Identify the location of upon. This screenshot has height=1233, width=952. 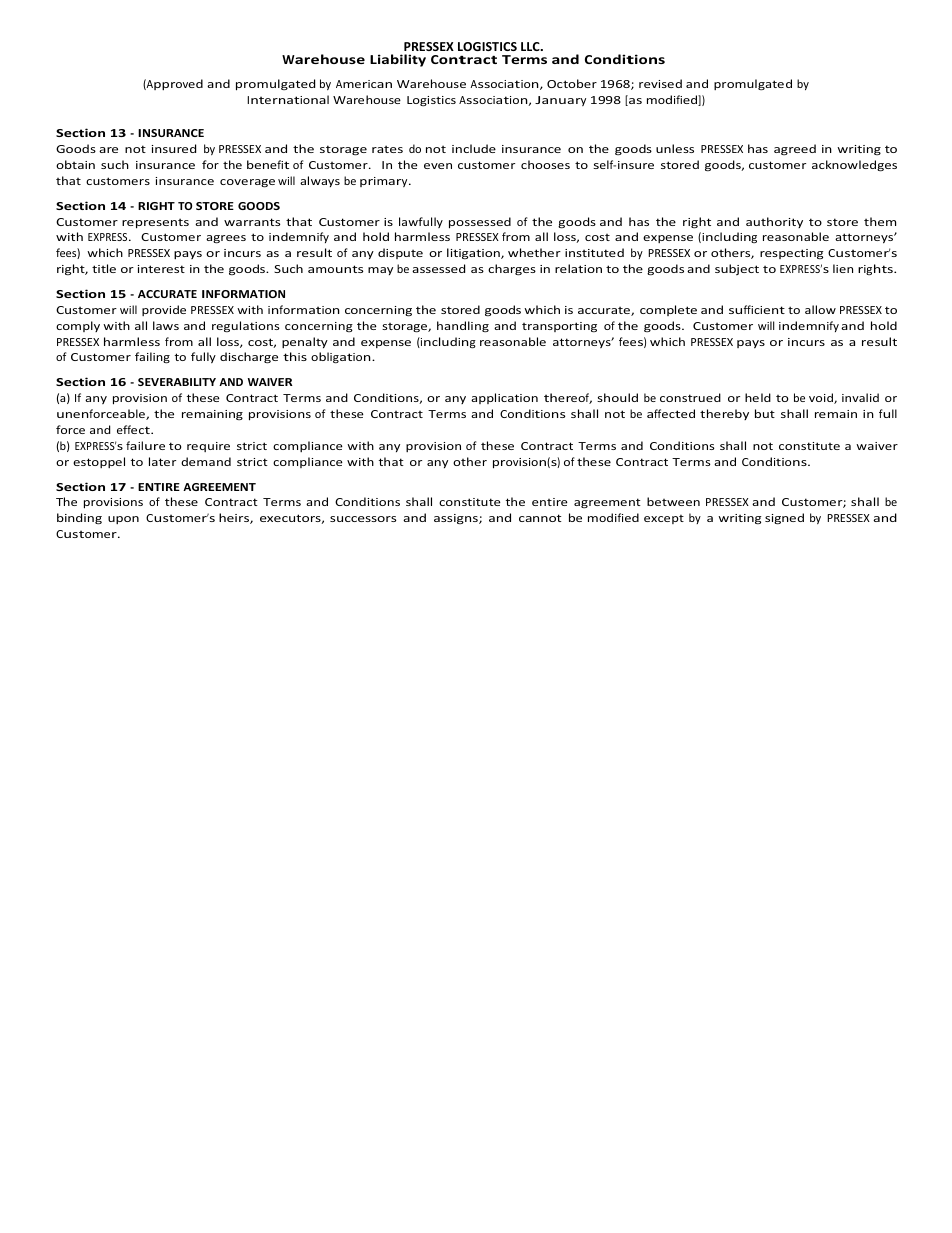
(123, 520).
